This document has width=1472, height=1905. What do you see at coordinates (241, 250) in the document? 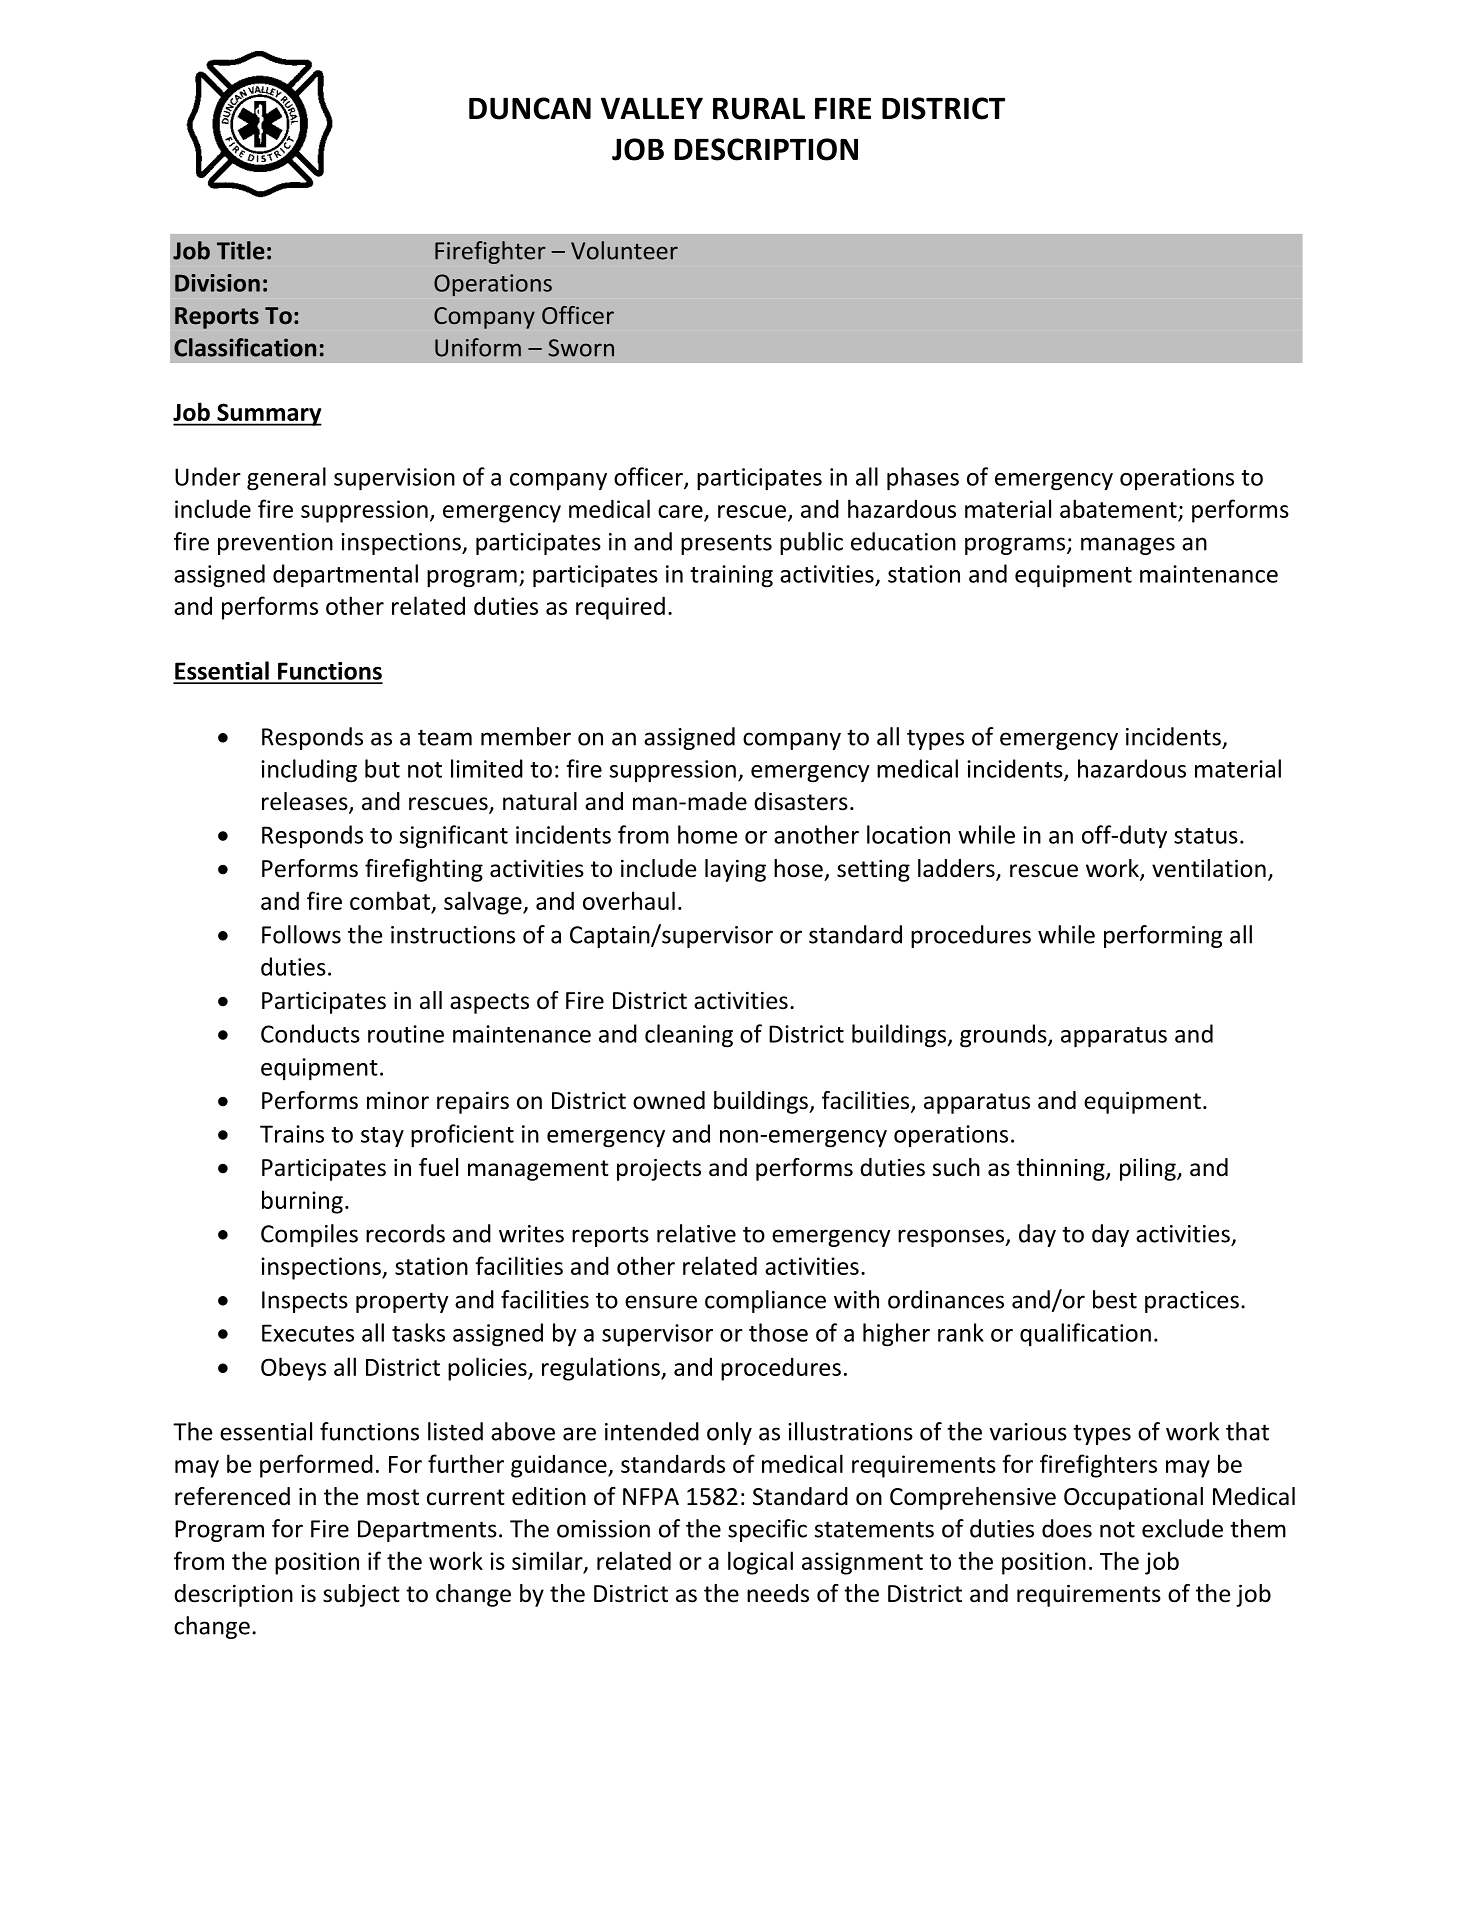
I see `Title` at bounding box center [241, 250].
